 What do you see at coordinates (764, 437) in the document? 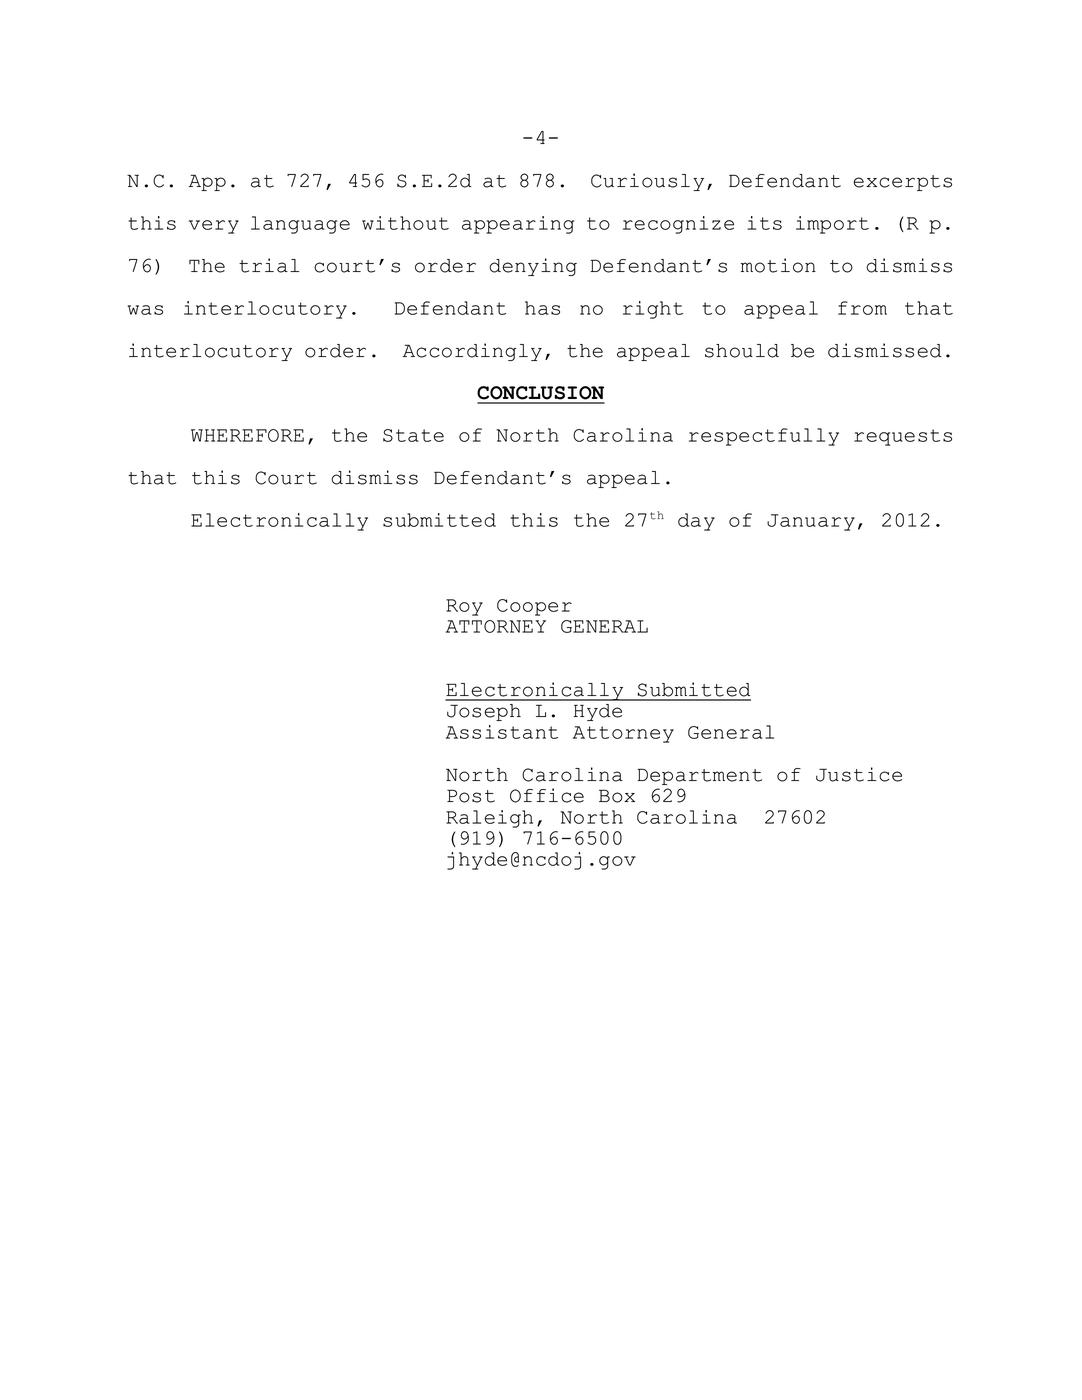
I see `respectfully` at bounding box center [764, 437].
